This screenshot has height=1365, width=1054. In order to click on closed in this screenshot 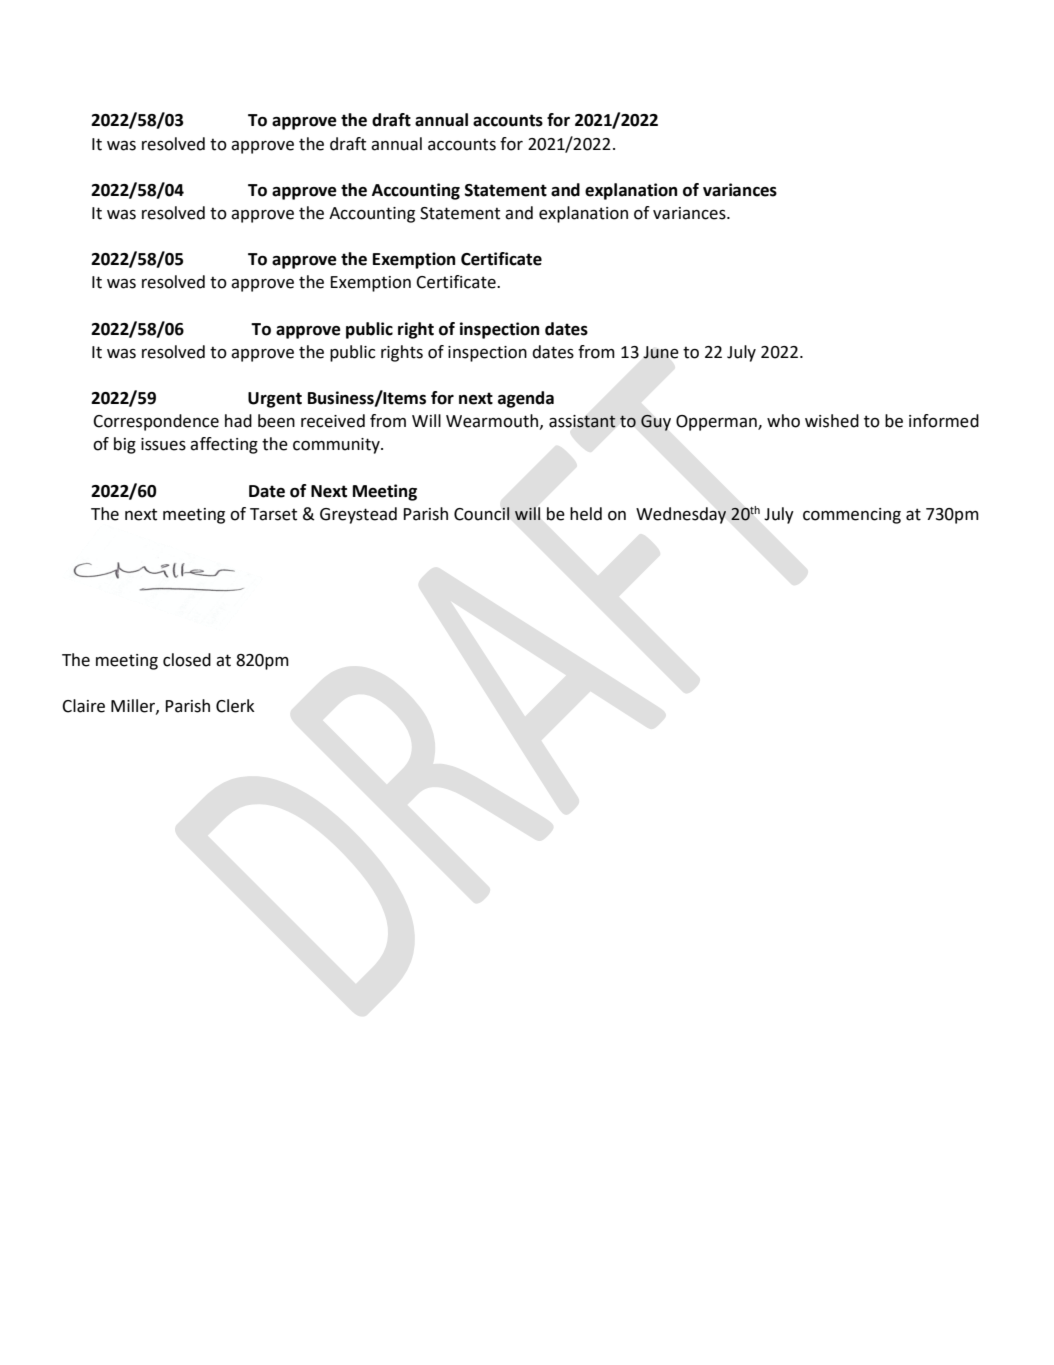, I will do `click(187, 660)`.
